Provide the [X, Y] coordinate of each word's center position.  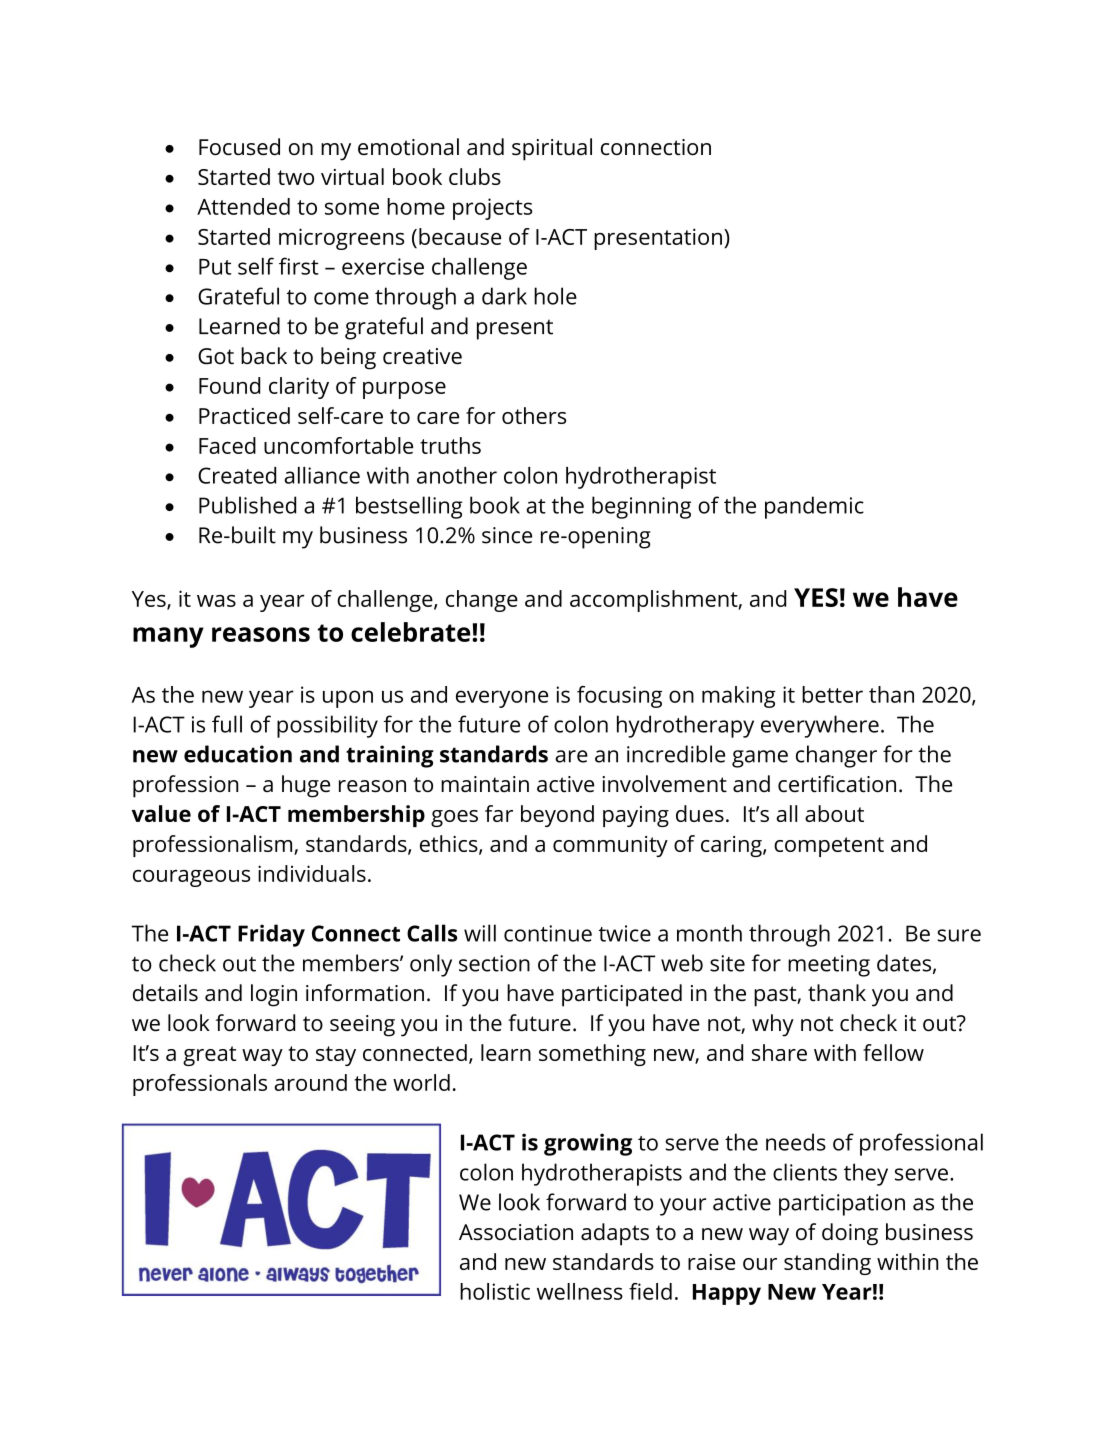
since [507, 535]
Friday [271, 935]
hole [555, 296]
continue [548, 933]
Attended [243, 206]
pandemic [814, 507]
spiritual [552, 149]
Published [247, 505]
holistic [495, 1291]
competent [829, 847]
